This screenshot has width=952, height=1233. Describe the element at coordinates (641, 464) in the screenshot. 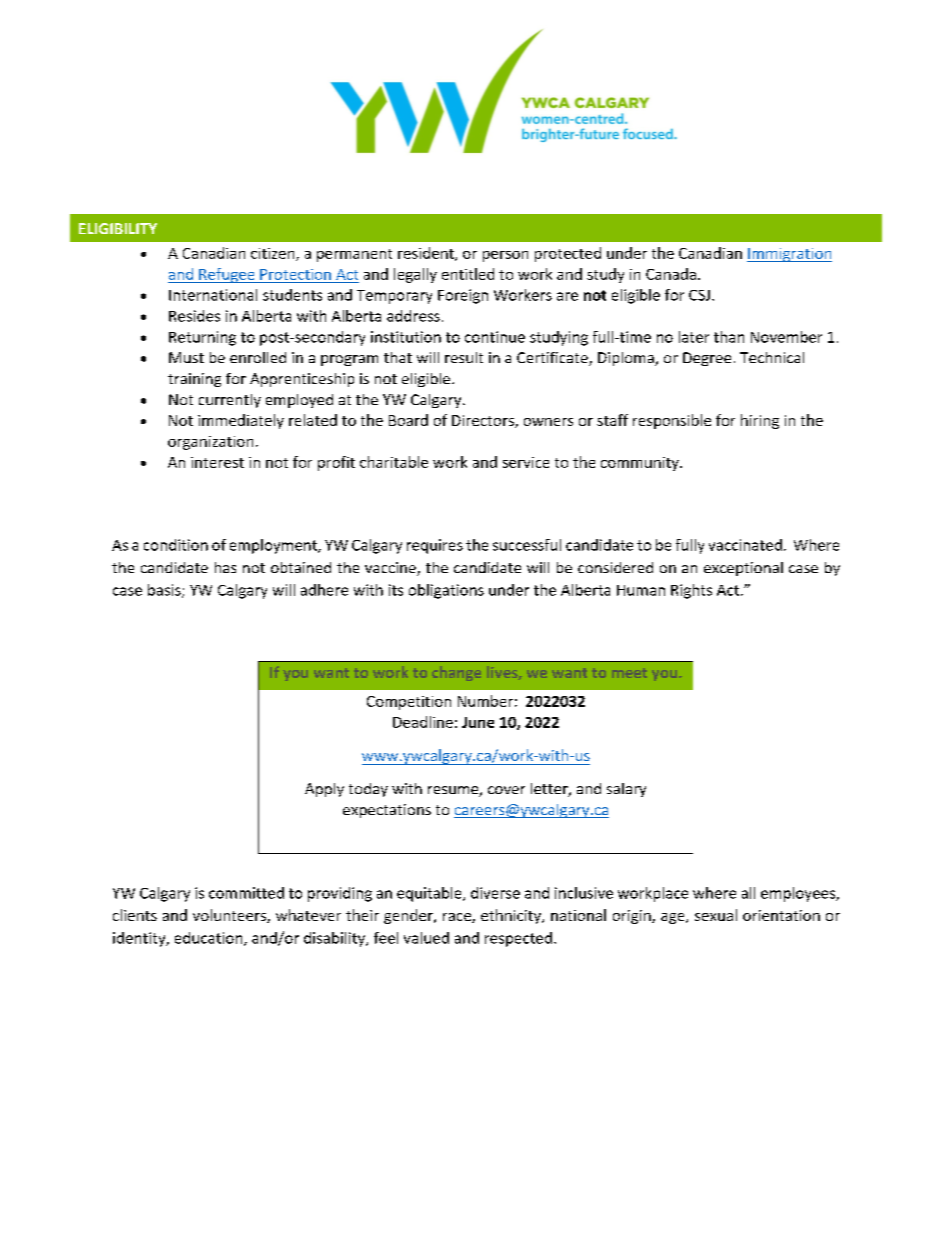

I see `community` at that location.
